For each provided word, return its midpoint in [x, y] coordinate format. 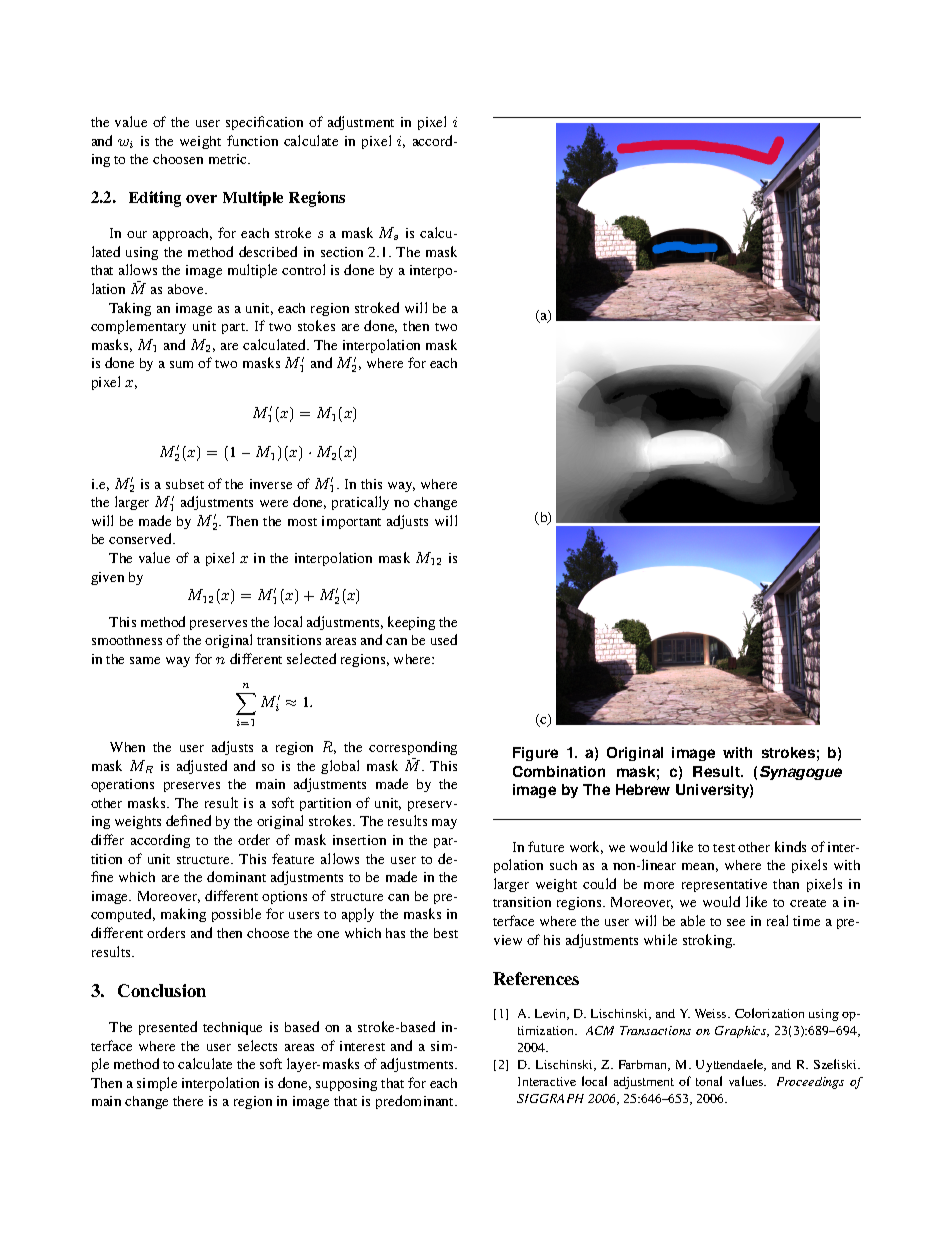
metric [229, 159]
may [444, 824]
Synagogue [801, 773]
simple [157, 1084]
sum [181, 364]
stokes [316, 325]
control [303, 269]
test [724, 848]
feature [293, 858]
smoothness [127, 640]
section [342, 252]
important [351, 522]
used [444, 639]
